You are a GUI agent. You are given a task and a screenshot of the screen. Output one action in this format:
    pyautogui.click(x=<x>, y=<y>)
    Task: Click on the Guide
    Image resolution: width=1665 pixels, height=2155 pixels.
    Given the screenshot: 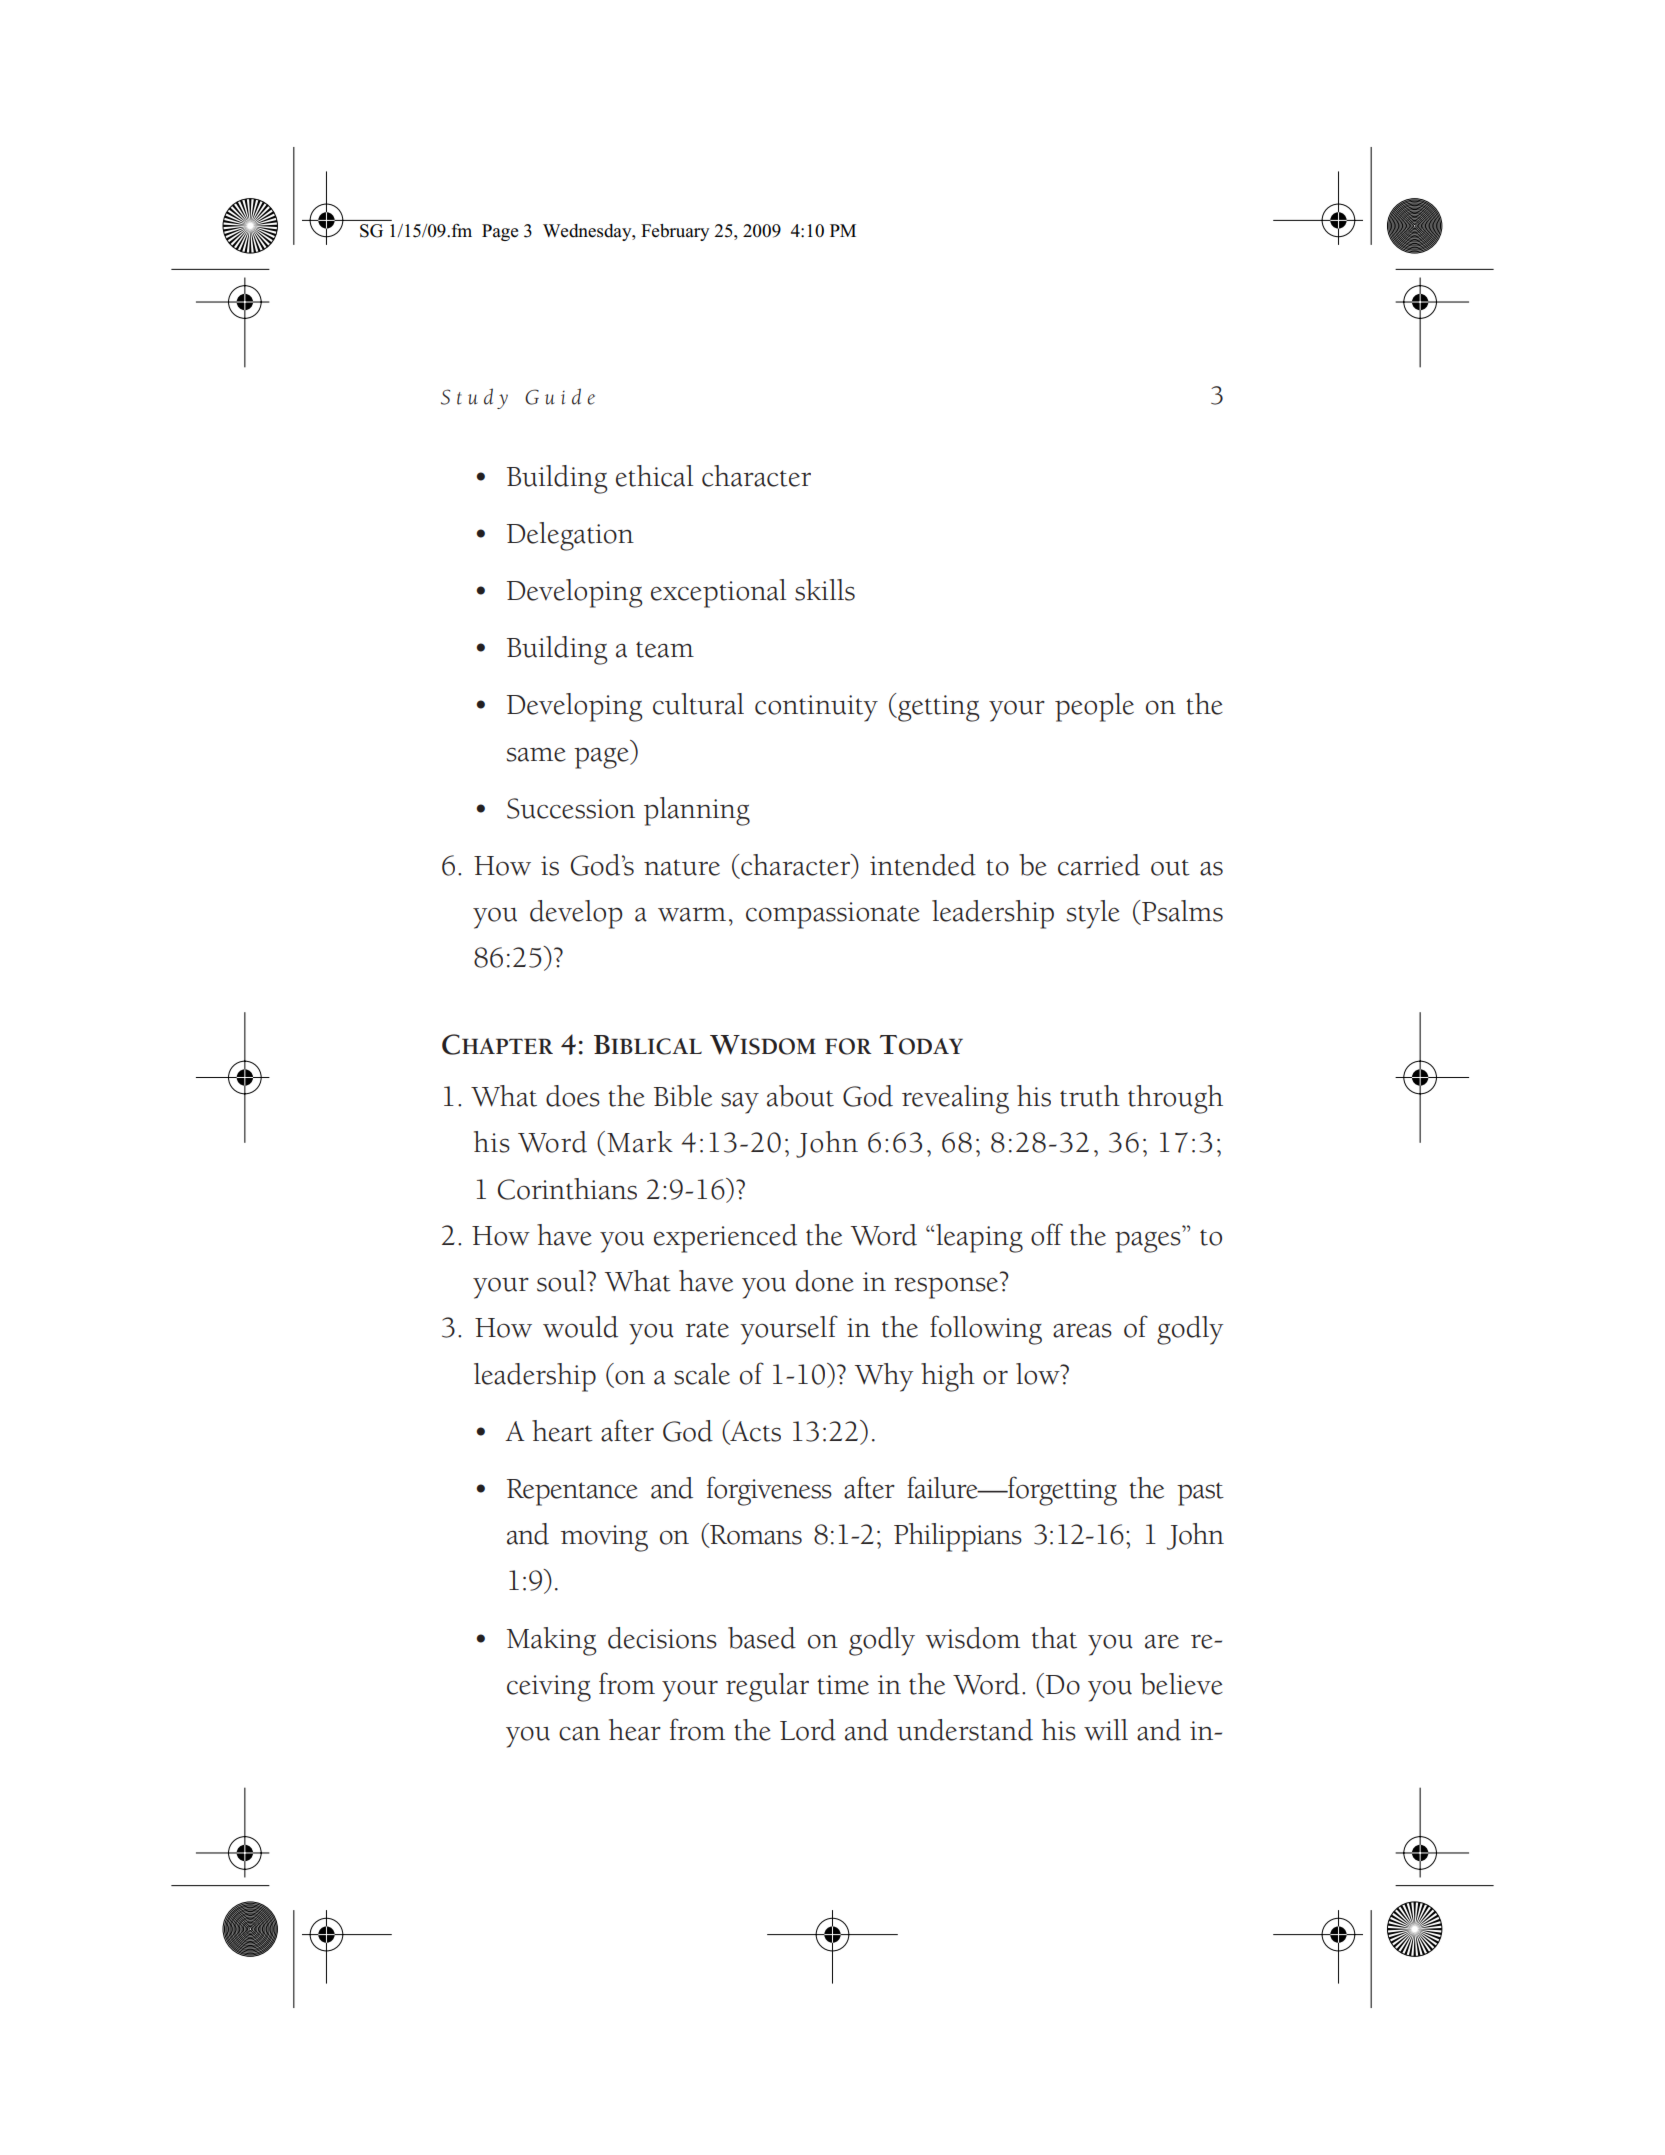 What is the action you would take?
    pyautogui.click(x=560, y=396)
